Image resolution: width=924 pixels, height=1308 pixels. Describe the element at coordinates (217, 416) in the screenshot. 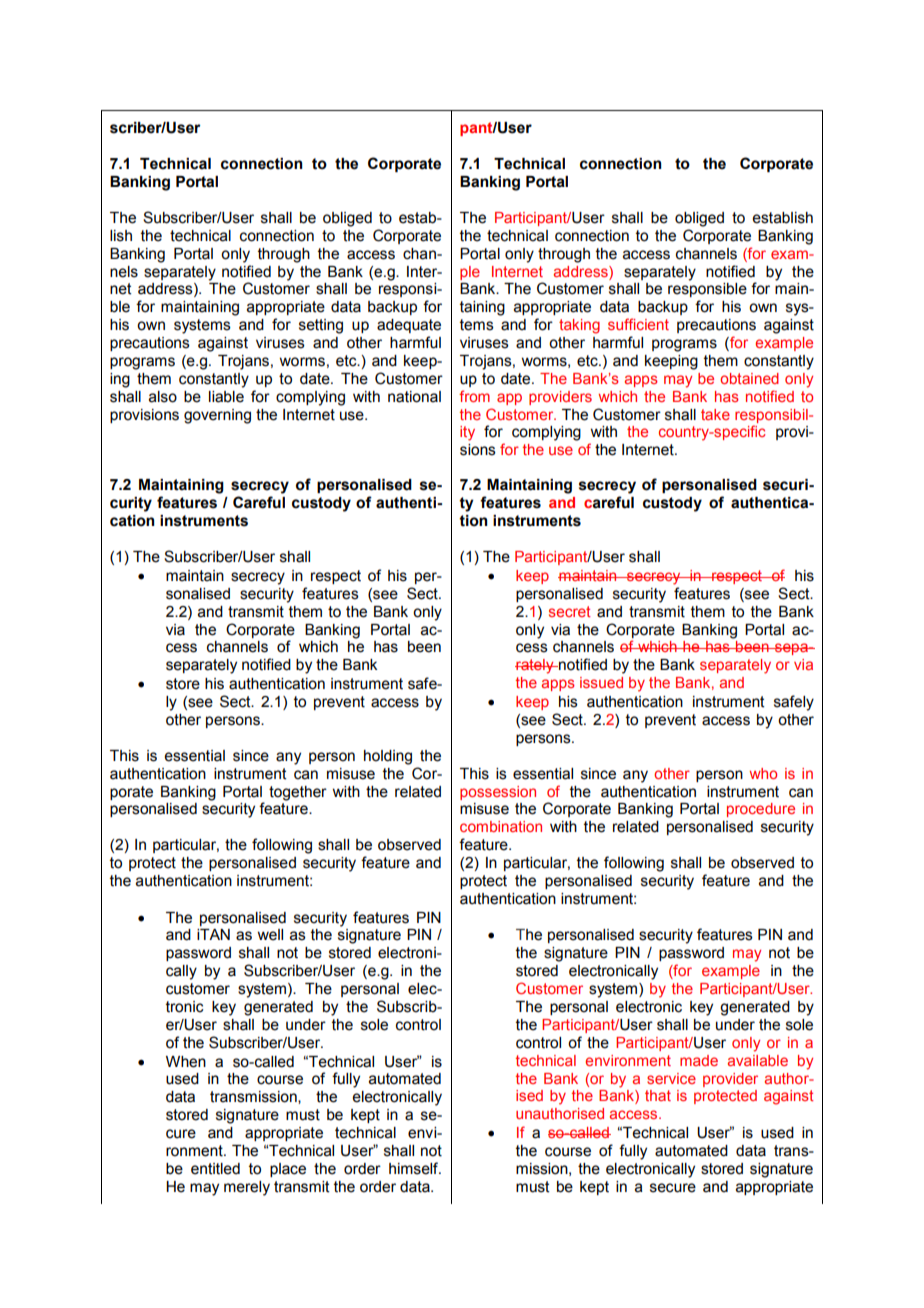

I see `governing` at that location.
